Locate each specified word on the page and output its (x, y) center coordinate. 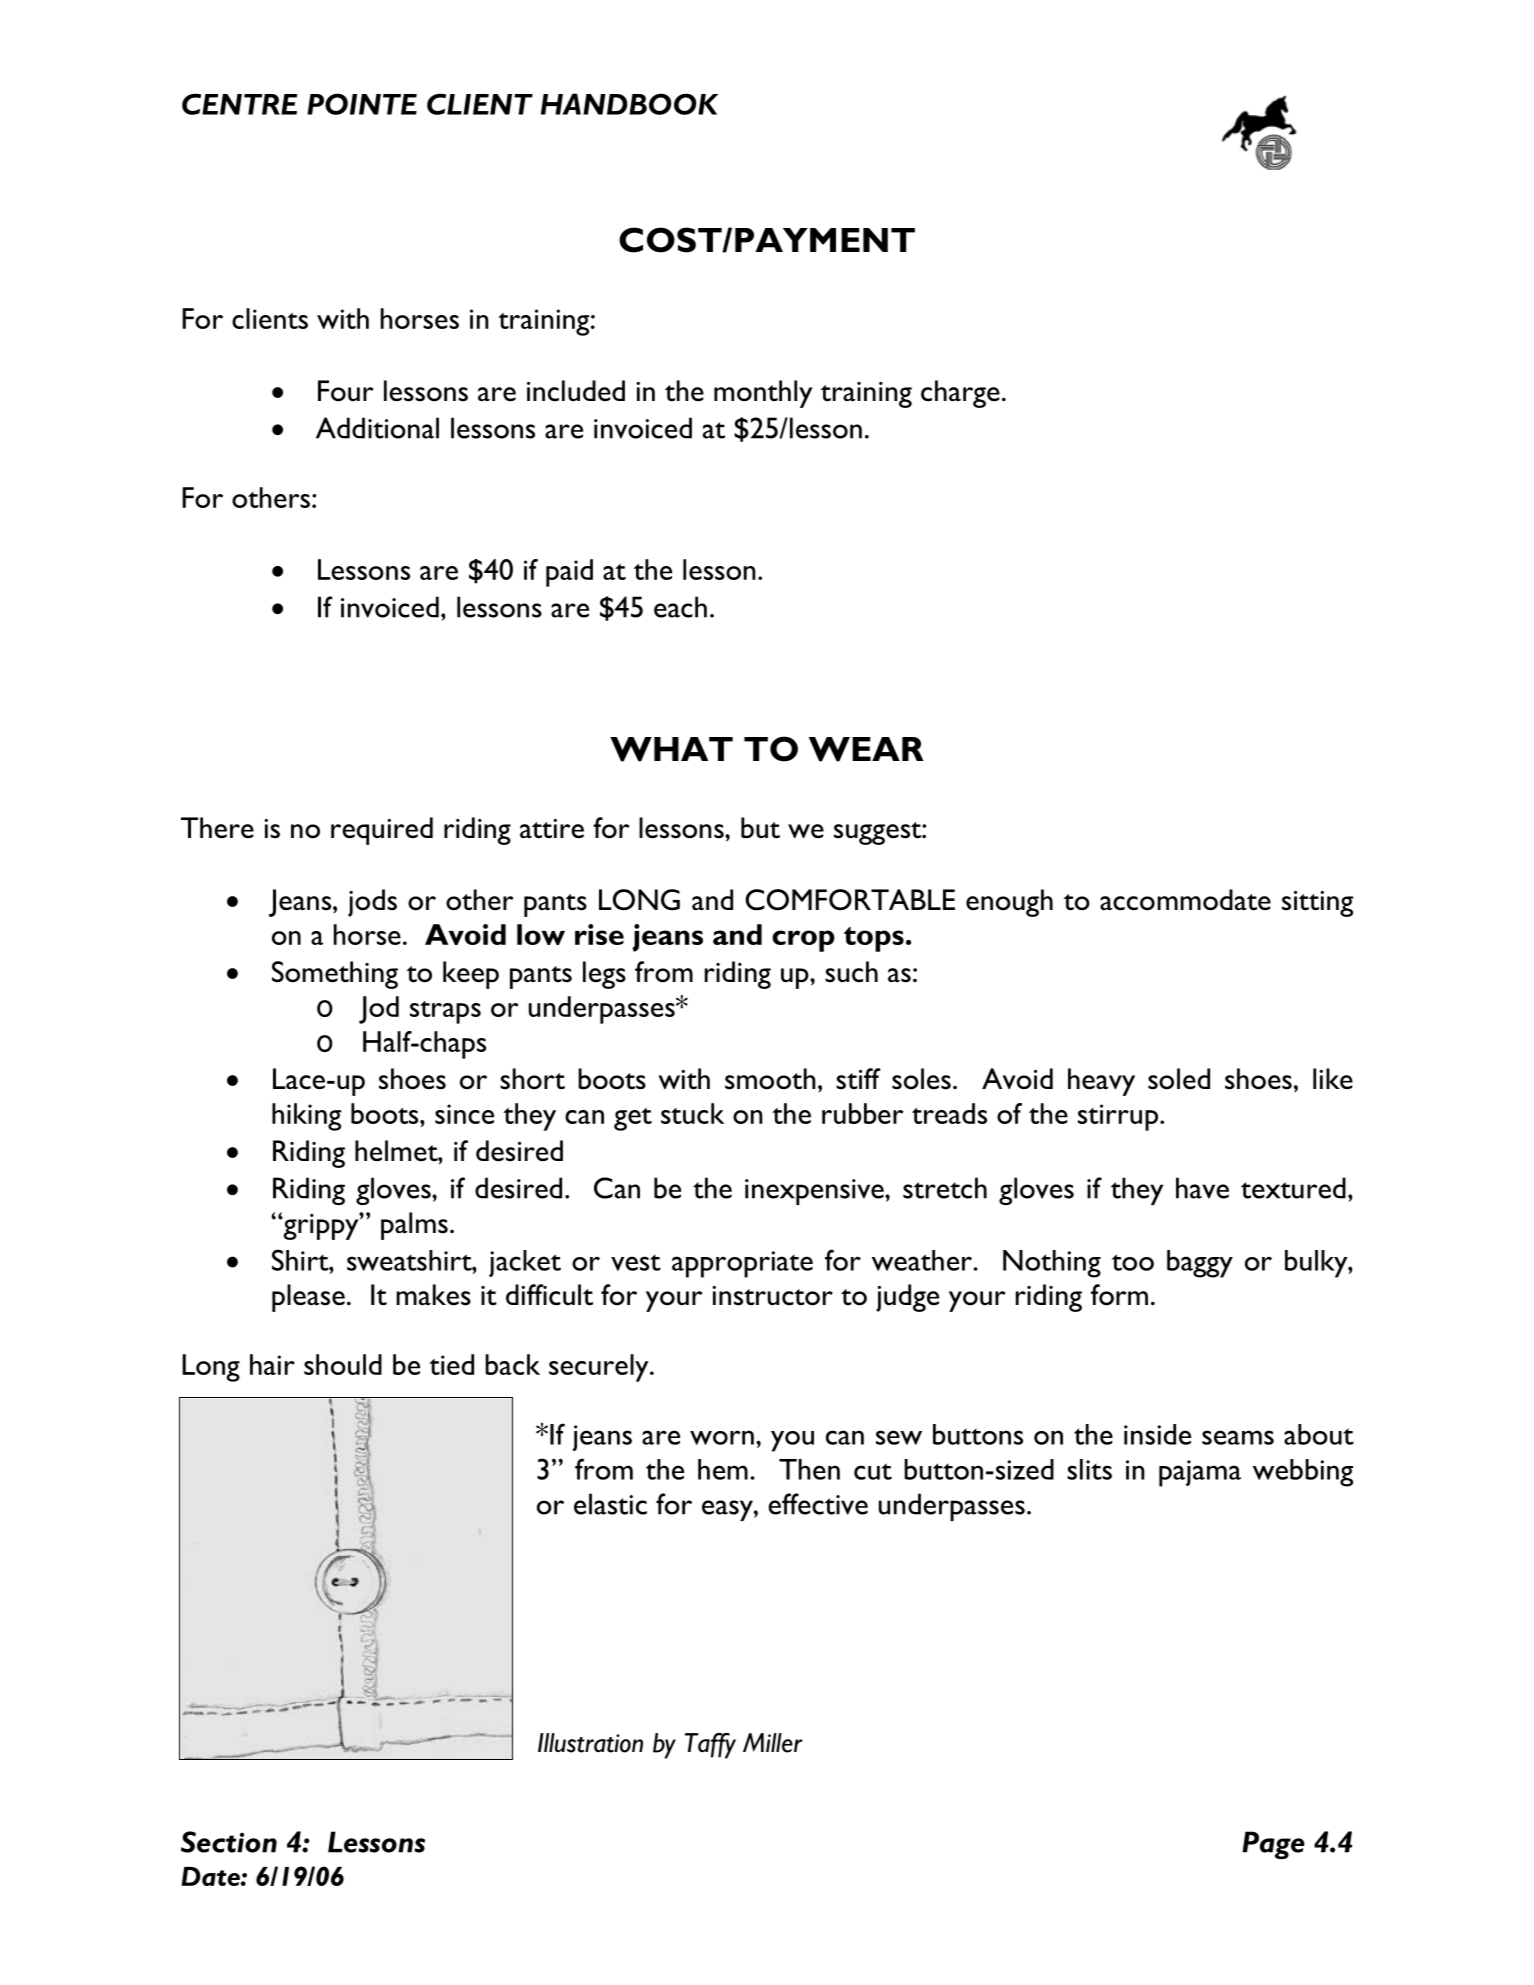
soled (1179, 1079)
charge (960, 394)
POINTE (362, 104)
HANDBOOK (629, 104)
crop (803, 941)
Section (229, 1842)
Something (335, 975)
